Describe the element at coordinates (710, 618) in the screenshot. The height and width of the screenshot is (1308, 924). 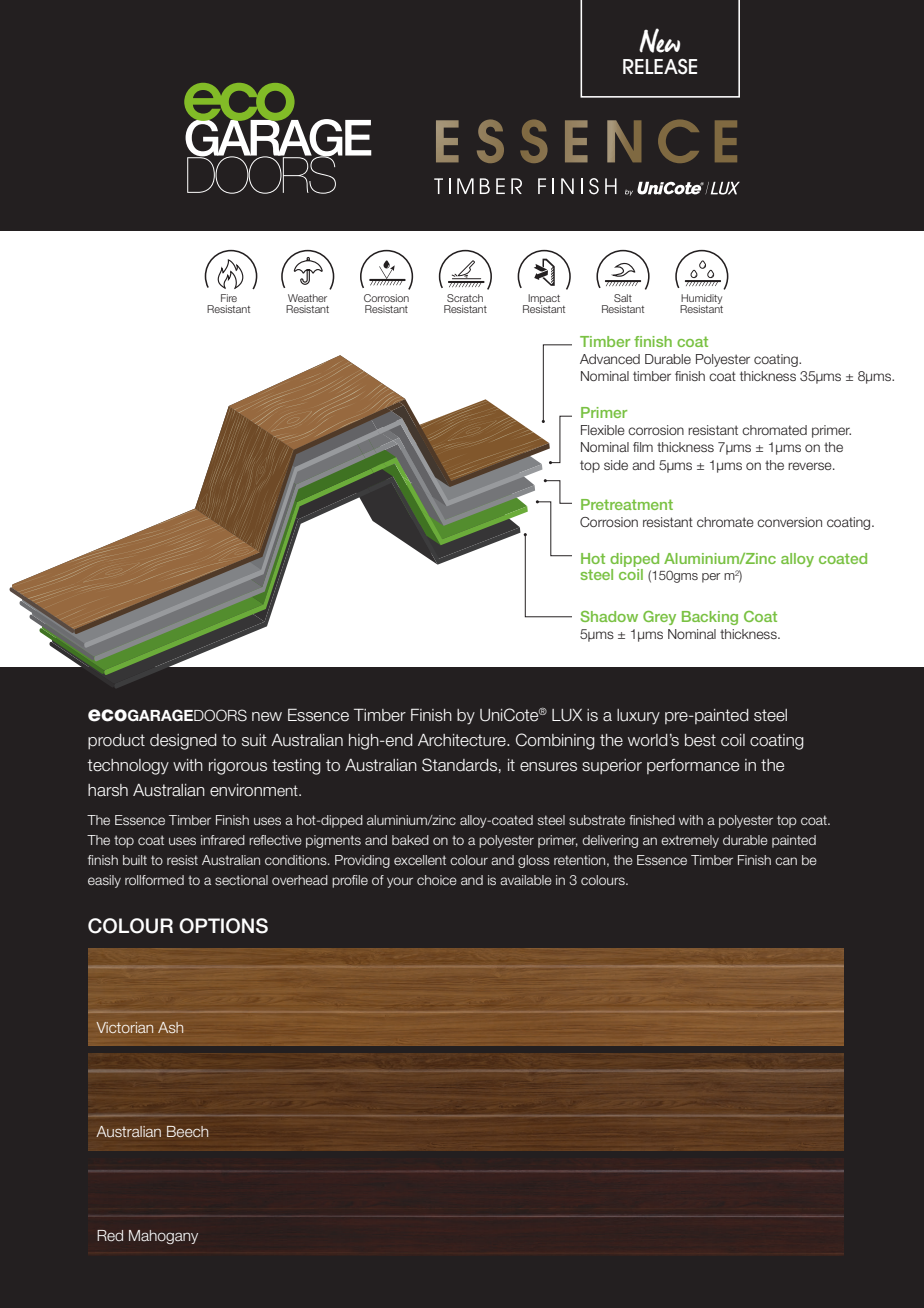
I see `Backing` at that location.
